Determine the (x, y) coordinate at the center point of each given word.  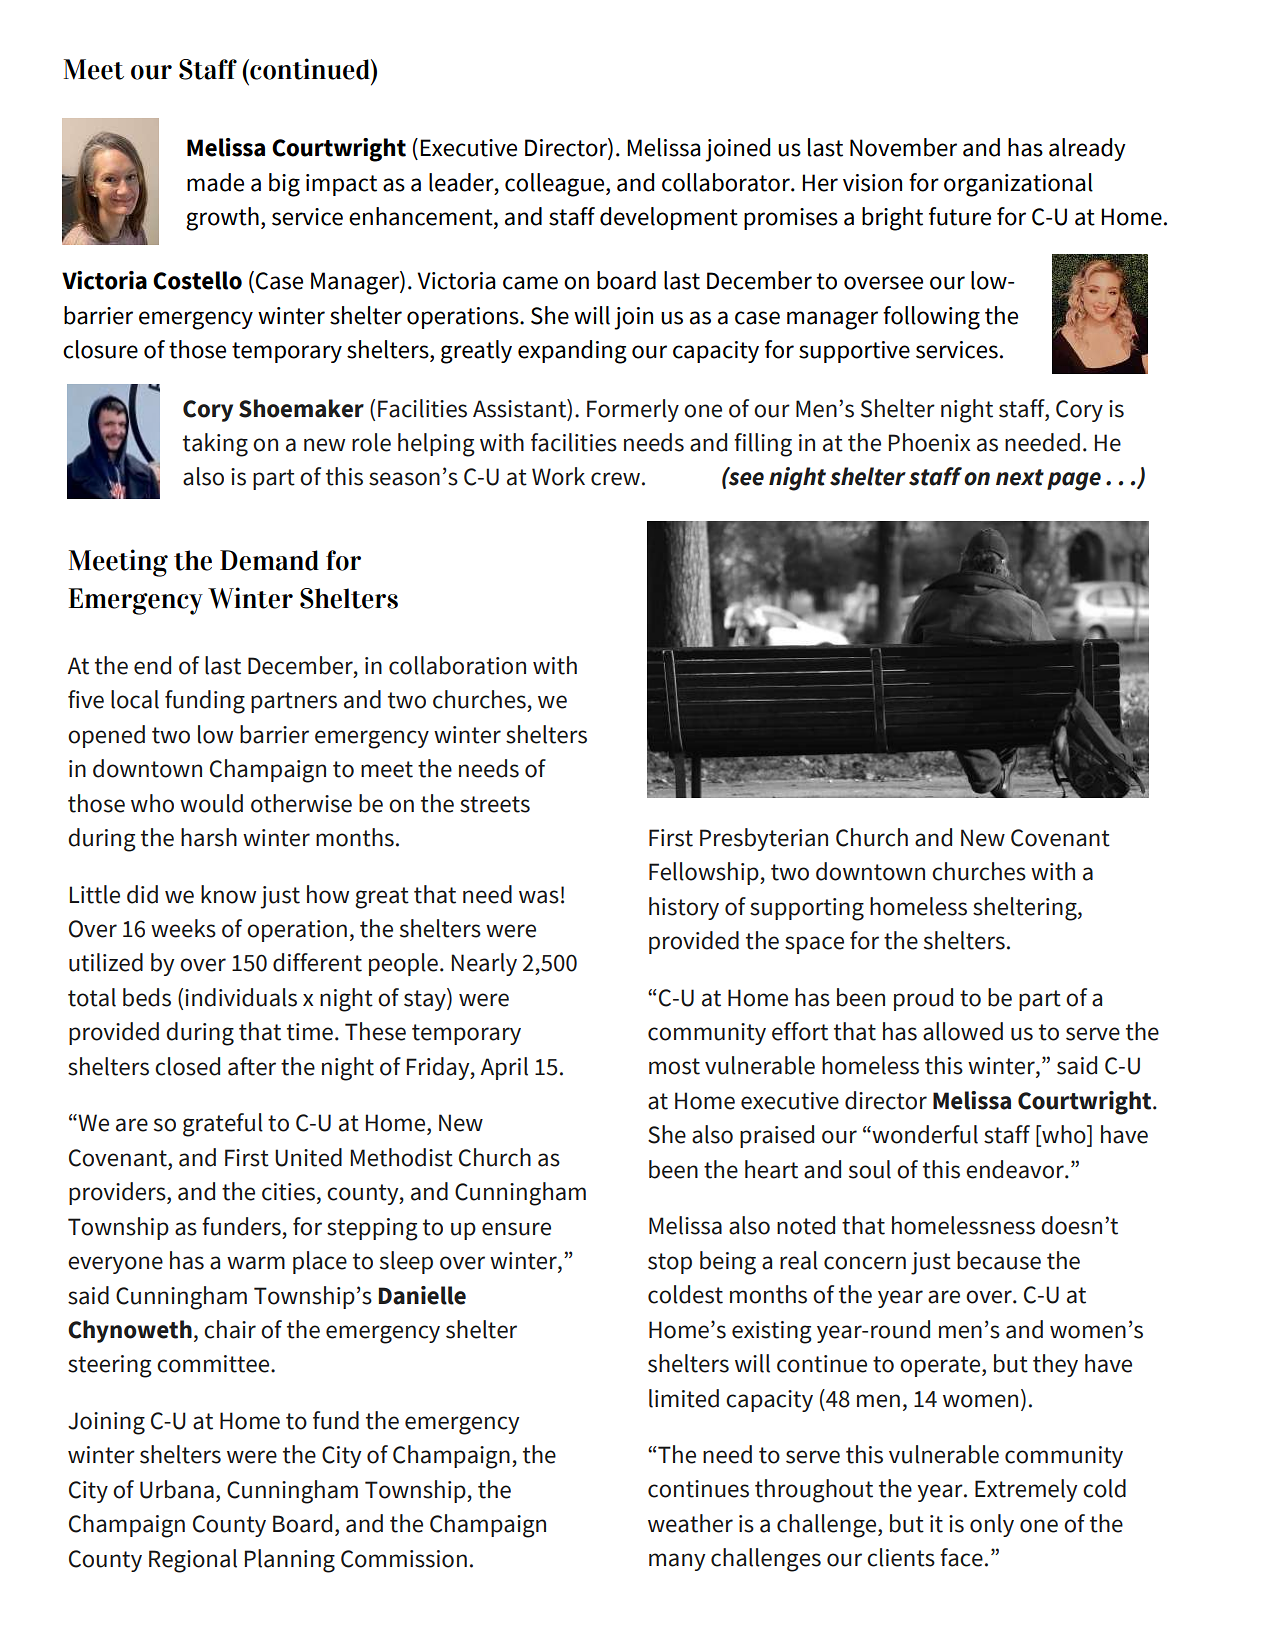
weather (690, 1523)
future (960, 216)
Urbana (177, 1489)
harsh (209, 837)
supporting (807, 909)
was (539, 897)
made (215, 182)
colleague (556, 185)
